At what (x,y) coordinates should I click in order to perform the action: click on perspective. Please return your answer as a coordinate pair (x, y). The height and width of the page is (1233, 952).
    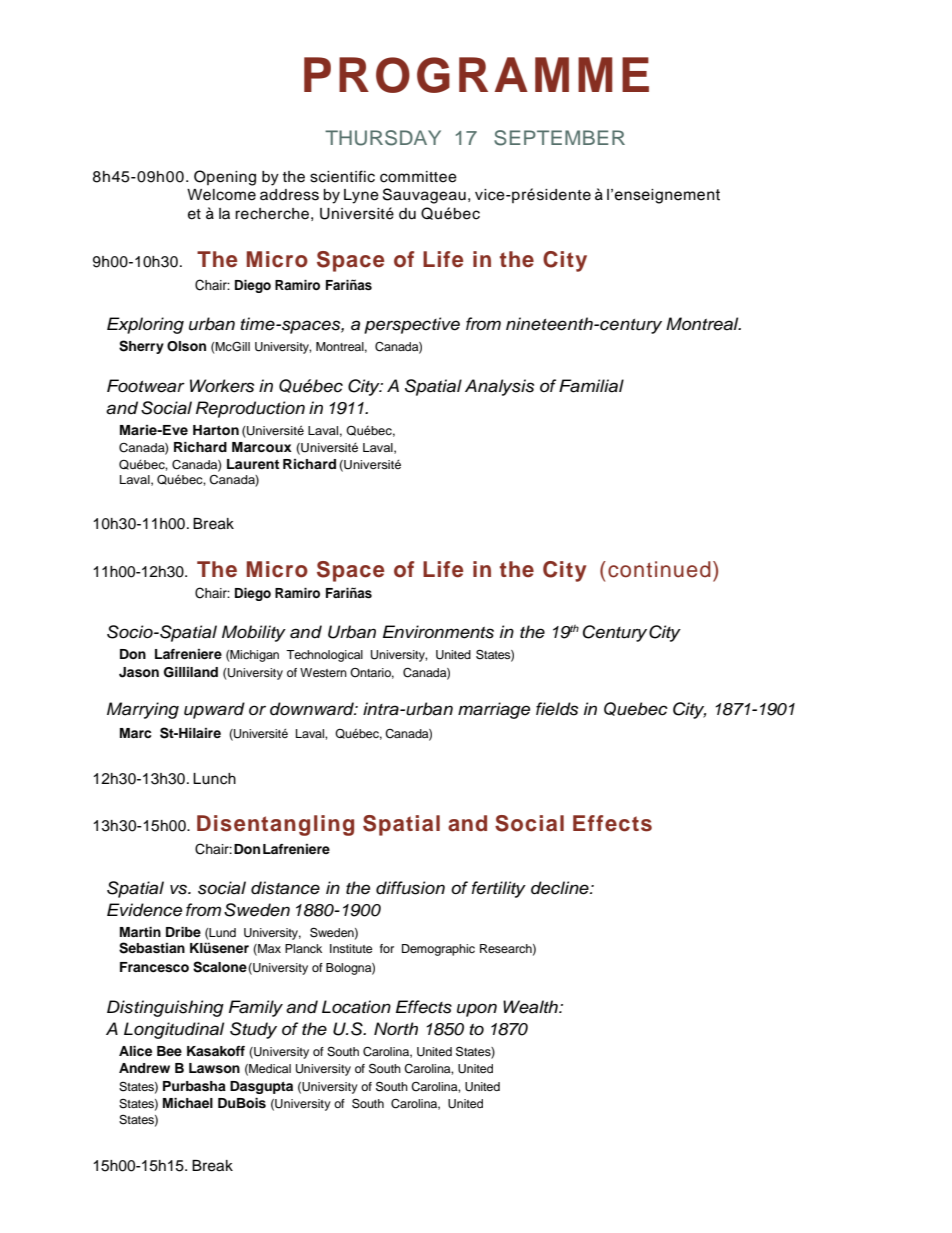
    Looking at the image, I should click on (412, 325).
